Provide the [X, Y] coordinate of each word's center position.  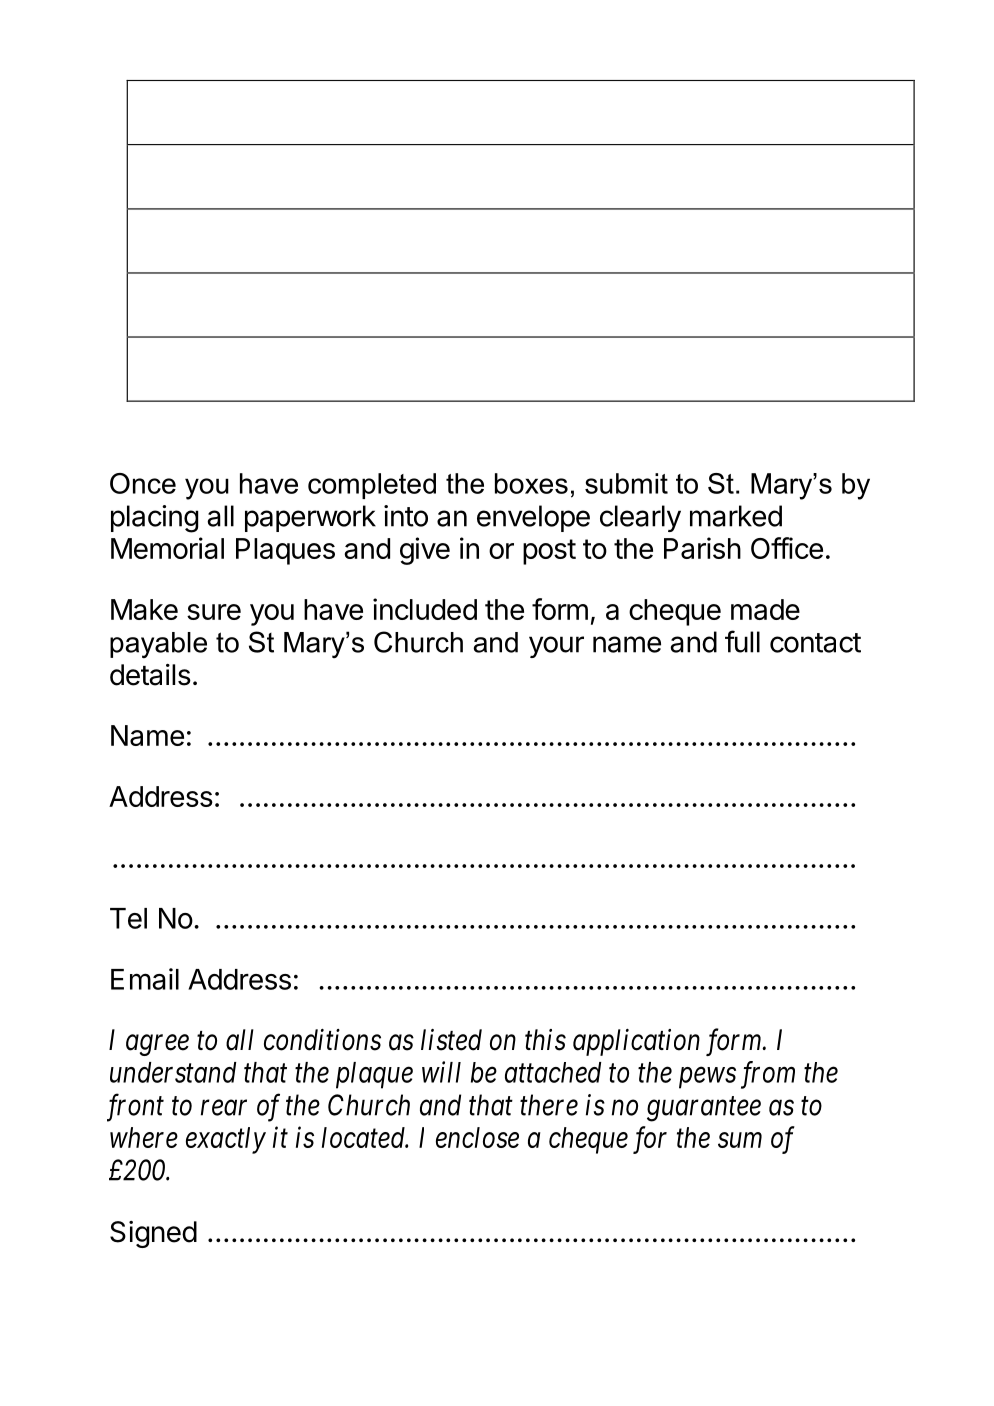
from [768, 1075]
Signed [153, 1234]
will [441, 1072]
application [636, 1042]
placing [154, 519]
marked [736, 516]
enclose [477, 1137]
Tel [128, 918]
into [406, 516]
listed [451, 1040]
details [150, 675]
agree [157, 1045]
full [742, 641]
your [556, 647]
